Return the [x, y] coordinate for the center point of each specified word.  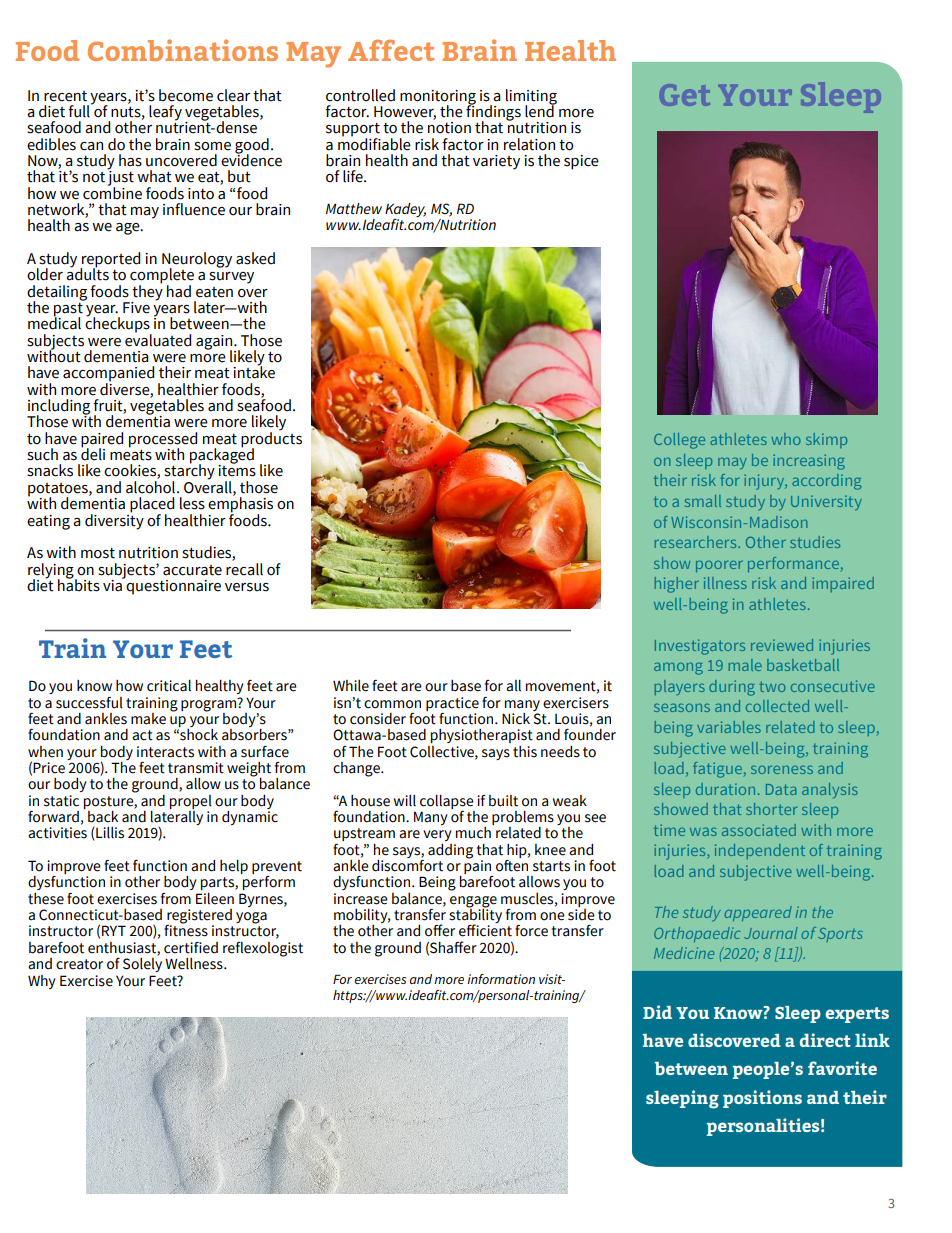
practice [452, 704]
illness [725, 583]
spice [581, 162]
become [186, 95]
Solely [142, 963]
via [113, 584]
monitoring [438, 98]
